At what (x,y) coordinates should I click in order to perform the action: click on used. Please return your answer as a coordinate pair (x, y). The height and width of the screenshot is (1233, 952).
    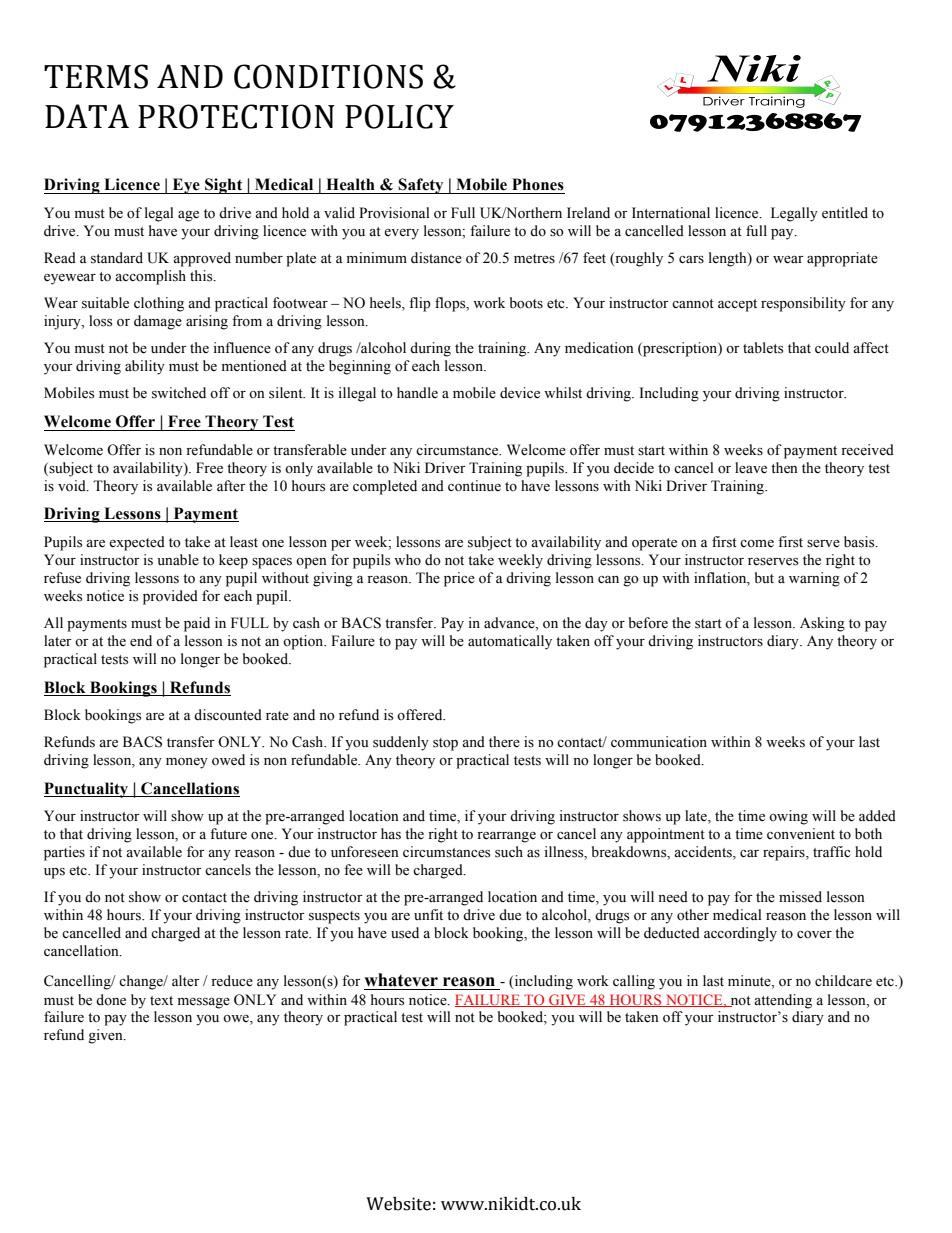
    Looking at the image, I should click on (405, 933).
